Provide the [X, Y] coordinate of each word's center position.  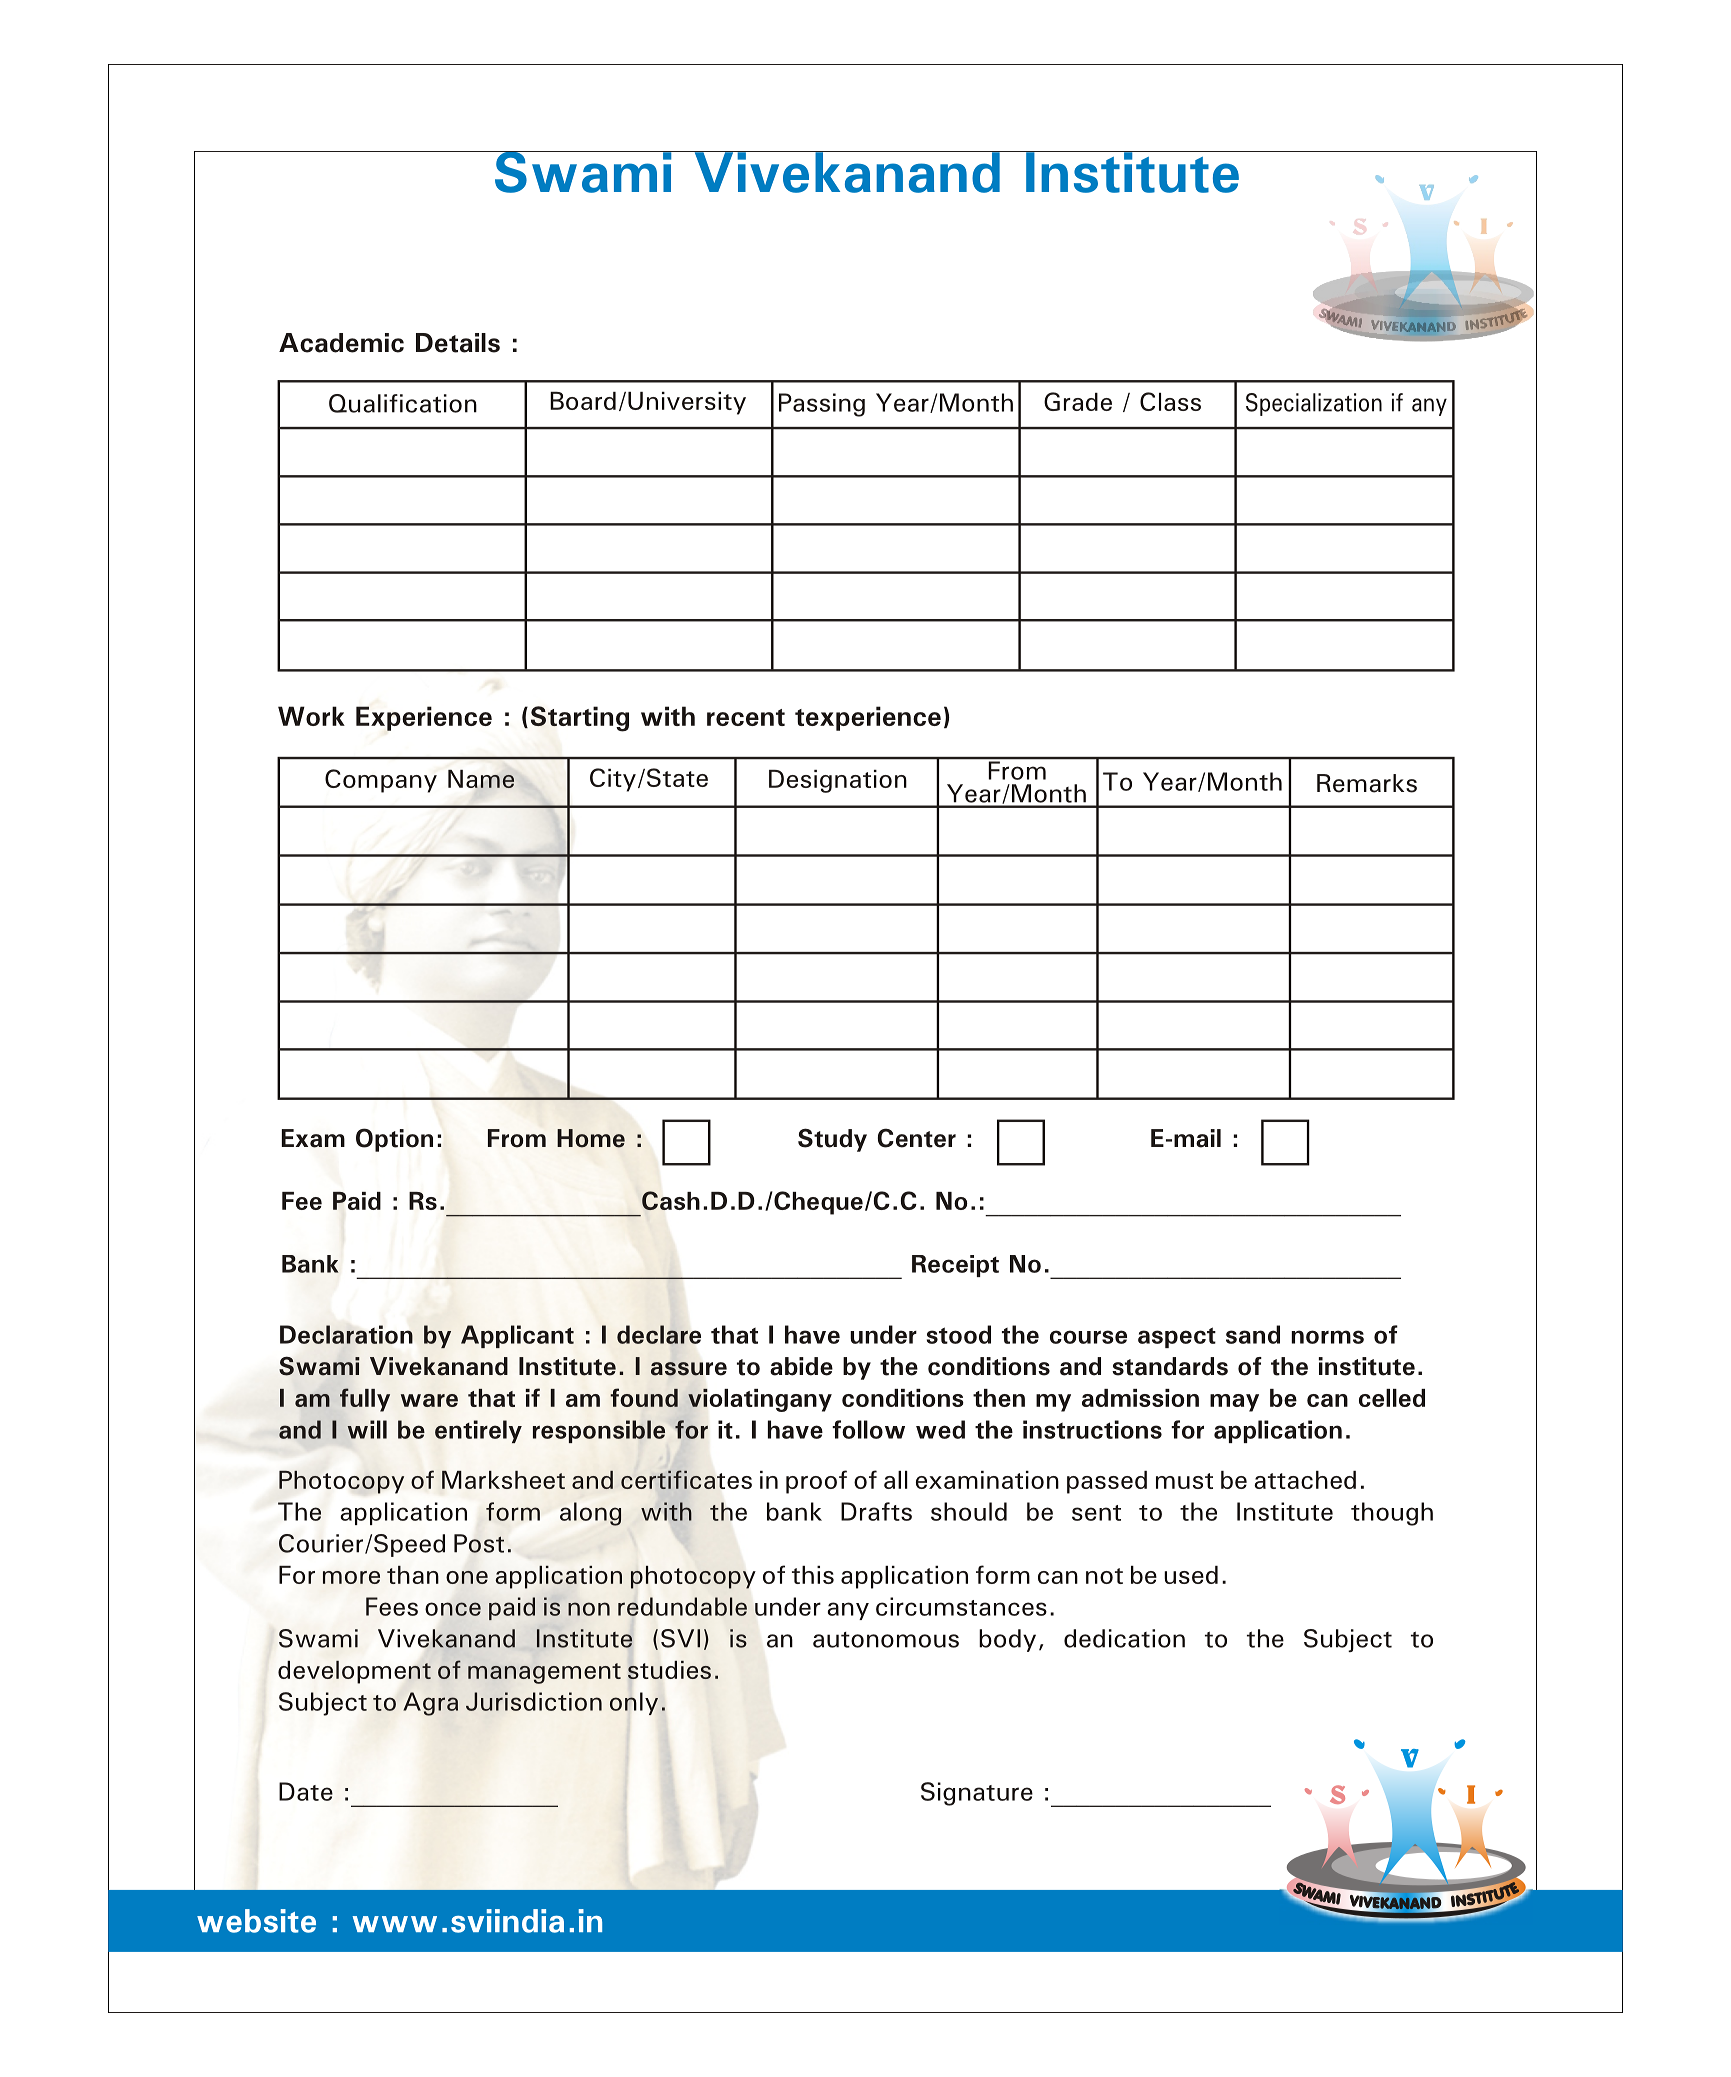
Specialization [1314, 404]
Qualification [403, 403]
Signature [977, 1794]
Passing [822, 405]
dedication [1124, 1638]
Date [306, 1791]
